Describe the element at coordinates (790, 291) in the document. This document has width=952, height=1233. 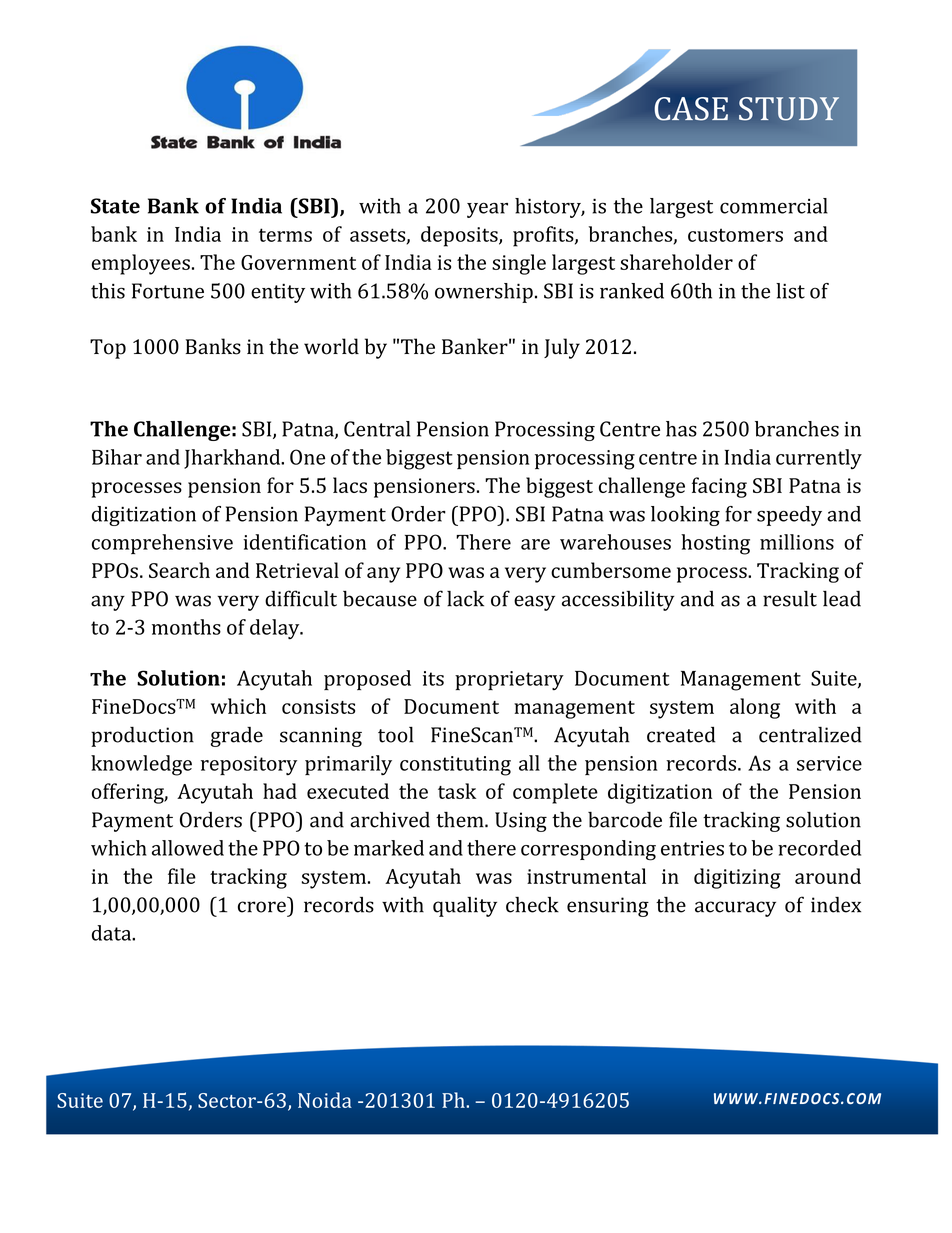
I see `list` at that location.
